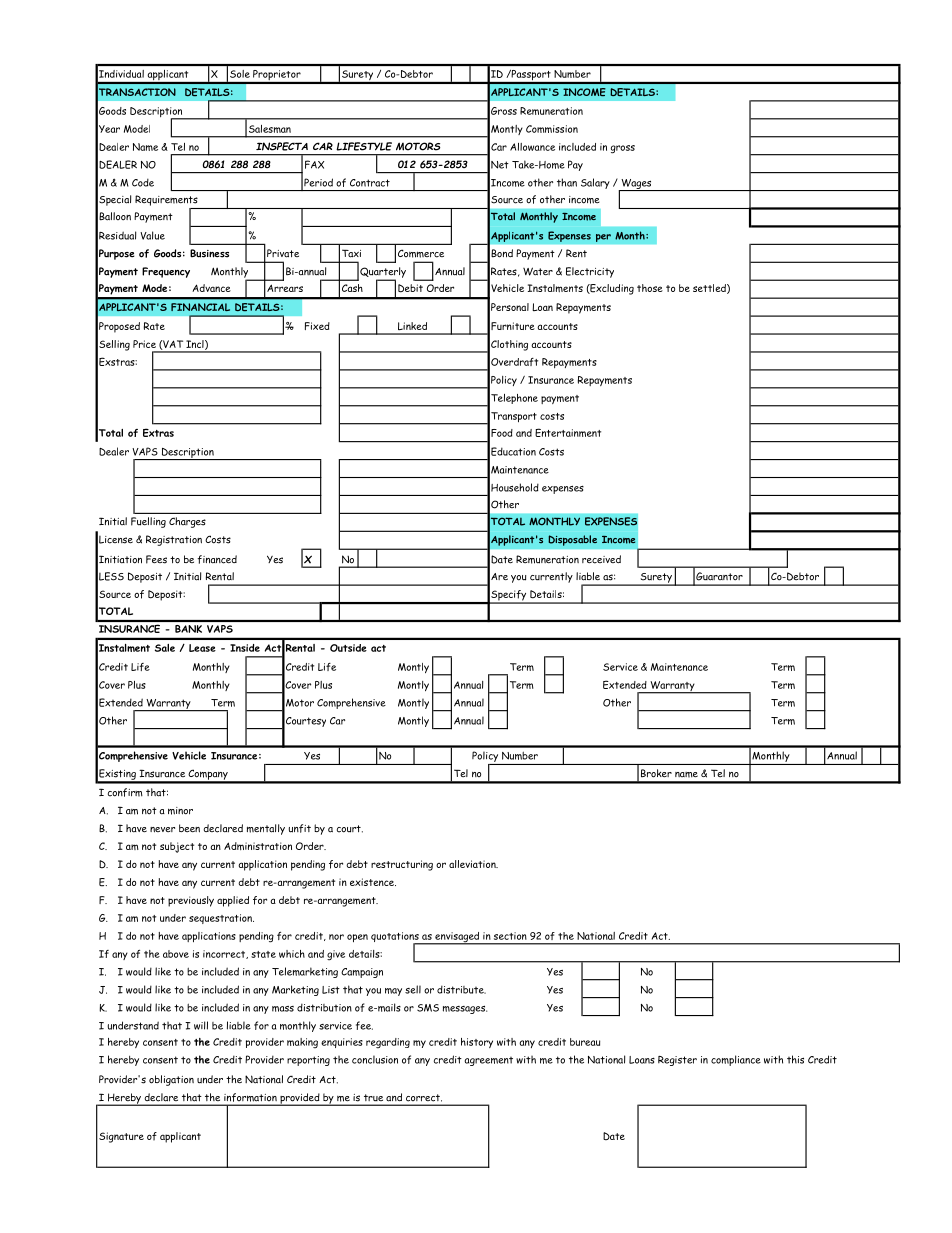  What do you see at coordinates (636, 185) in the screenshot?
I see `Wages` at bounding box center [636, 185].
